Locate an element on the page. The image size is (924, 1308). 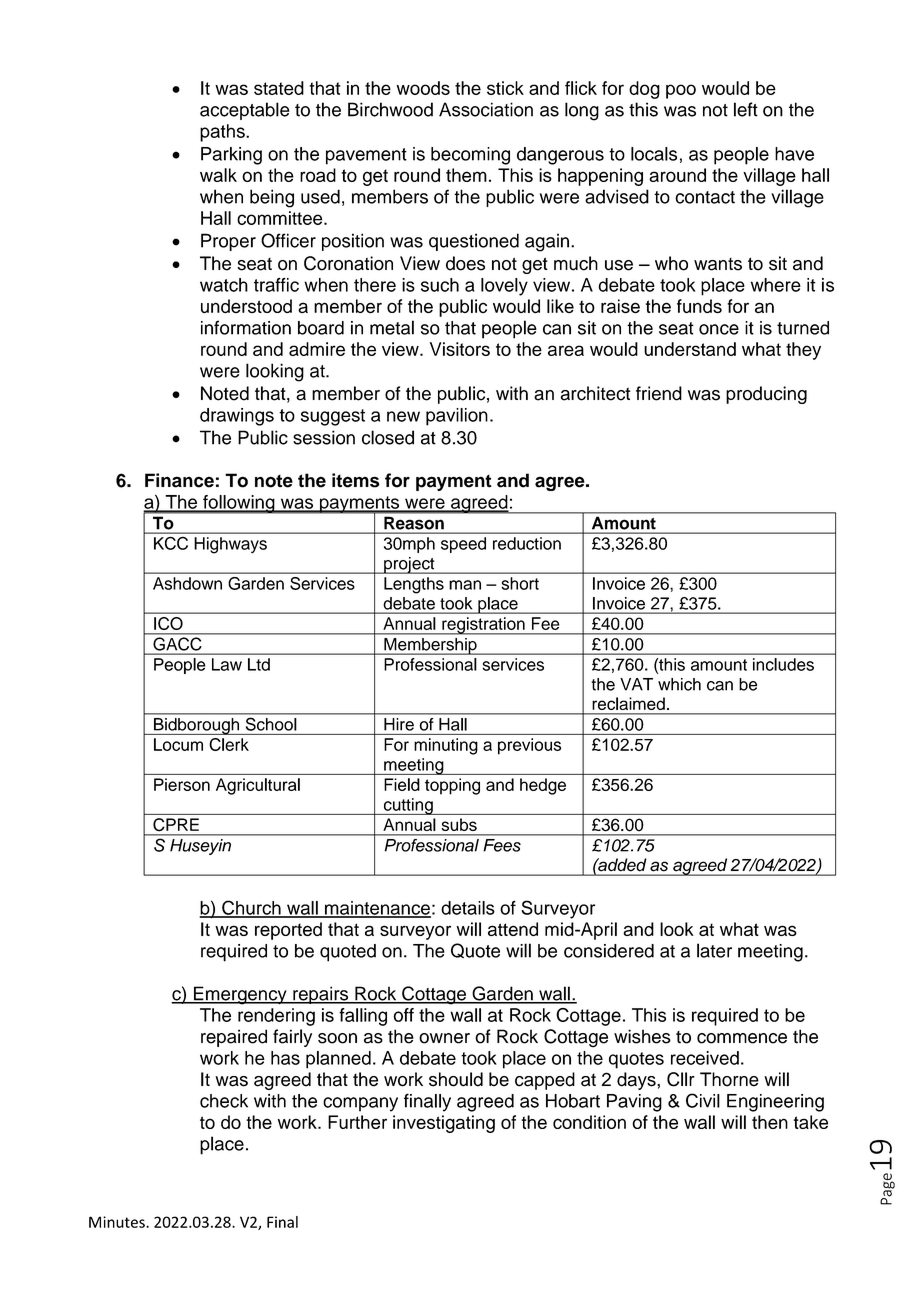
Law is located at coordinates (227, 664).
